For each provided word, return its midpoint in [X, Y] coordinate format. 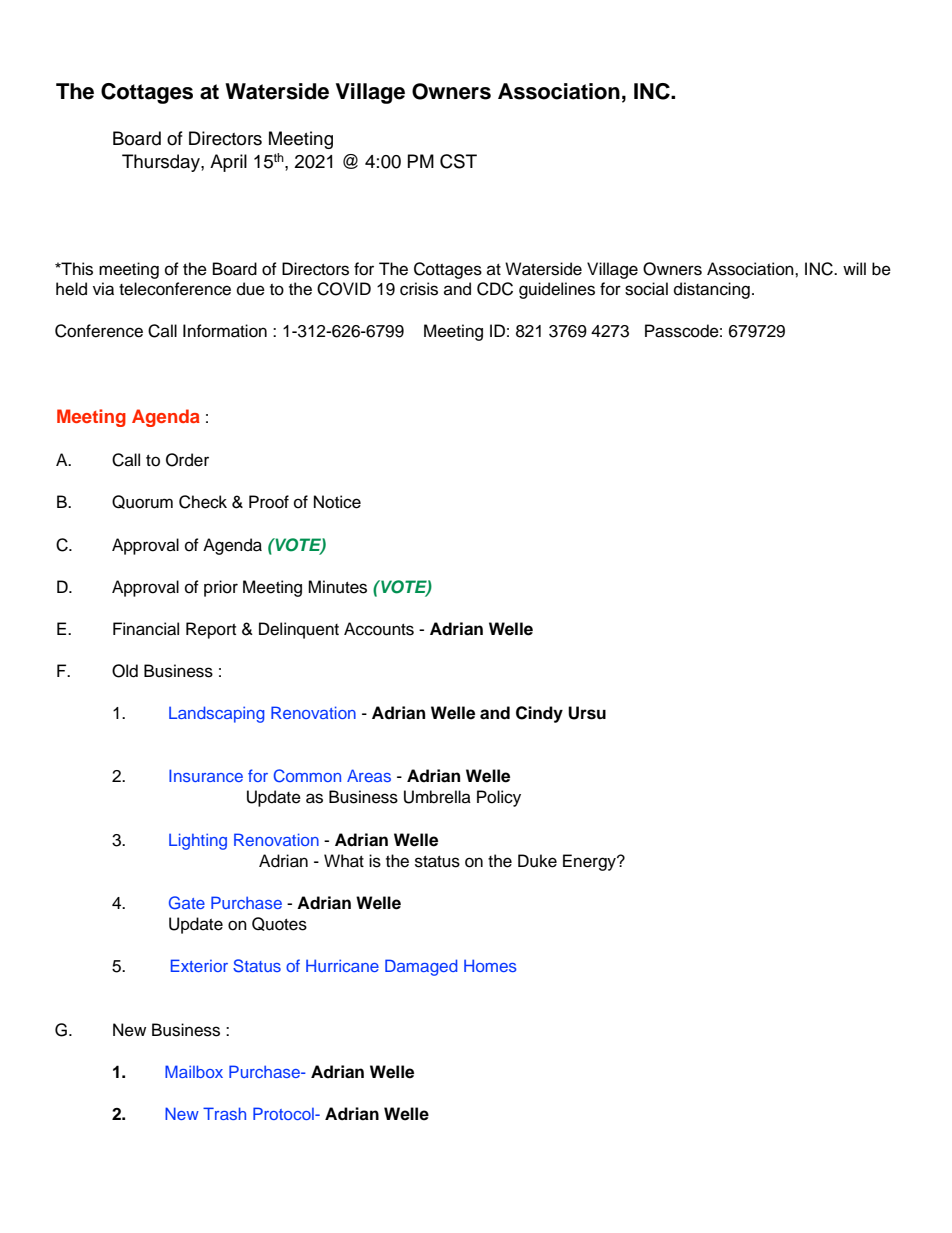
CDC [495, 289]
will [854, 268]
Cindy [539, 714]
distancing [712, 290]
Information [225, 331]
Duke [537, 861]
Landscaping [216, 714]
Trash [224, 1113]
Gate [187, 903]
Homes [490, 965]
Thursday [162, 163]
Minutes [337, 587]
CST [458, 161]
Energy [590, 862]
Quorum [142, 502]
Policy [499, 798]
